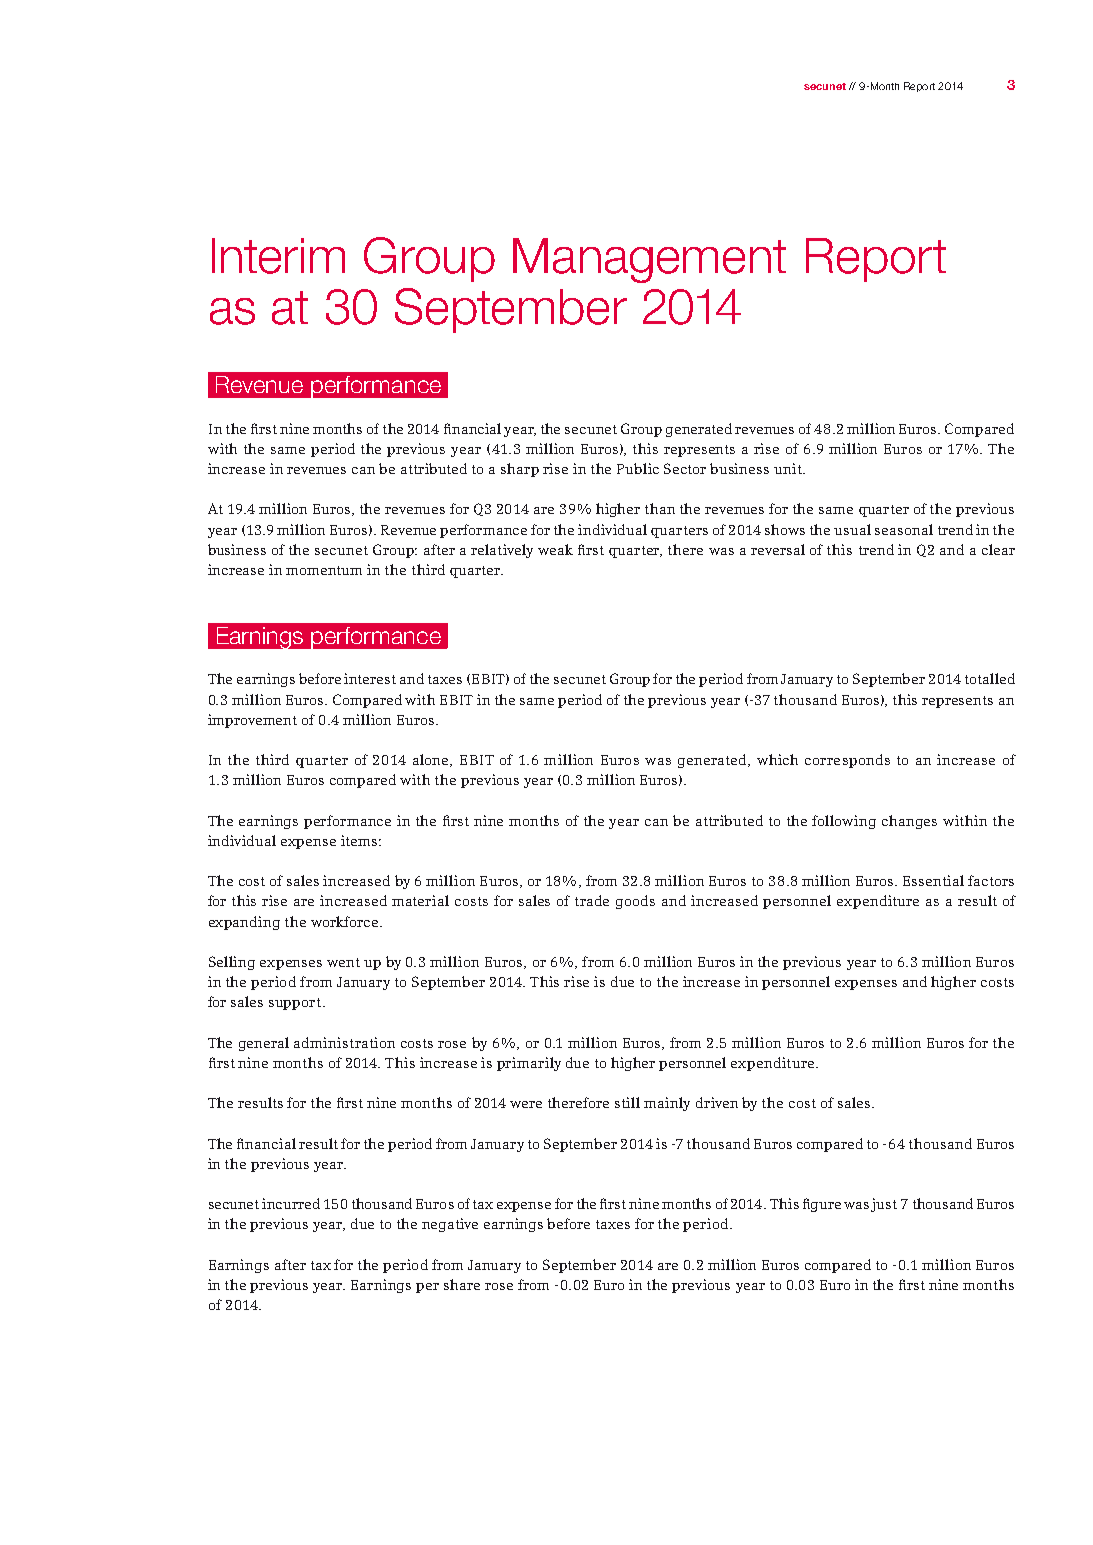 The width and height of the screenshot is (1093, 1545). Describe the element at coordinates (291, 1203) in the screenshot. I see `incurred` at that location.
